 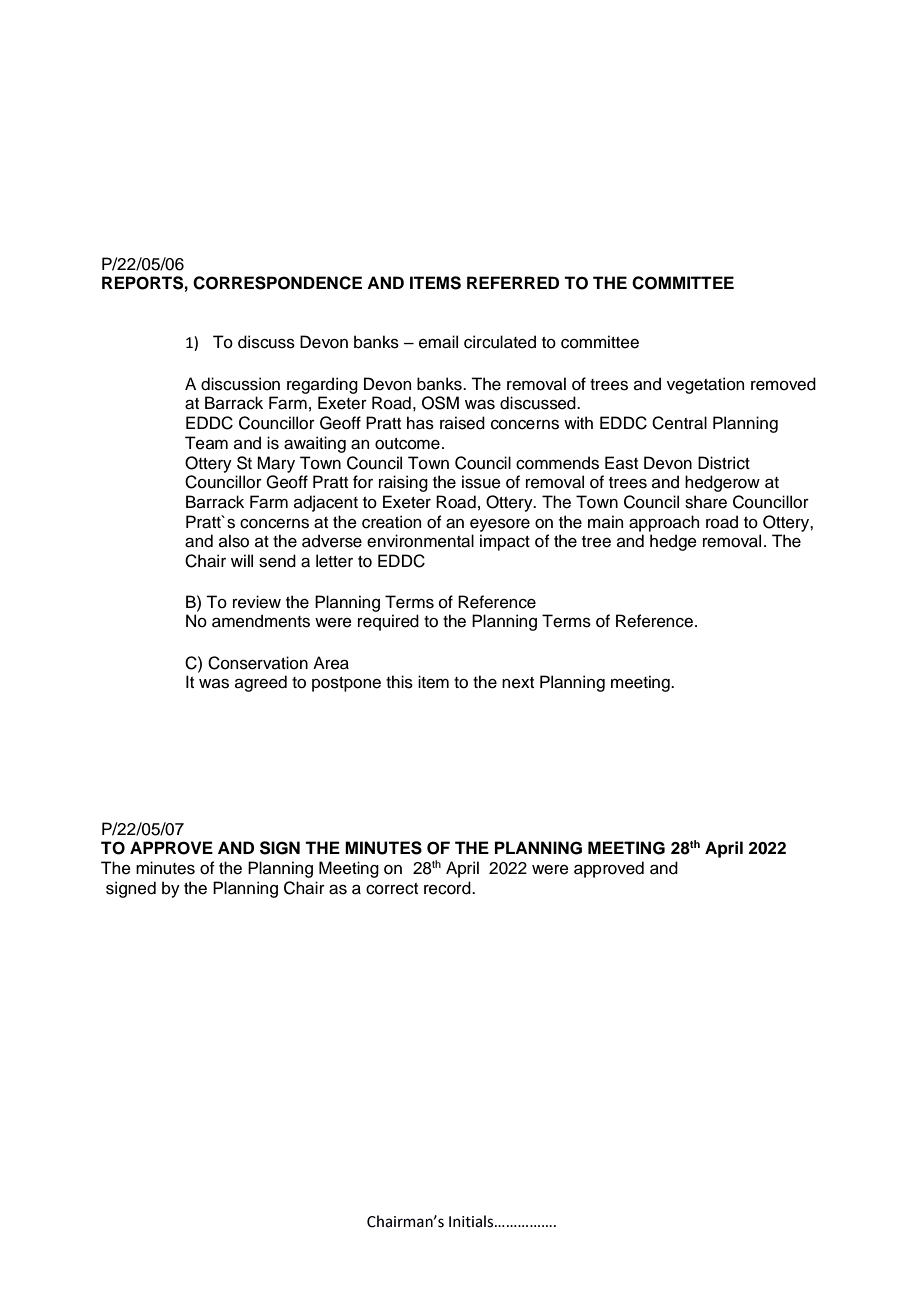 What do you see at coordinates (399, 682) in the image?
I see `this` at bounding box center [399, 682].
